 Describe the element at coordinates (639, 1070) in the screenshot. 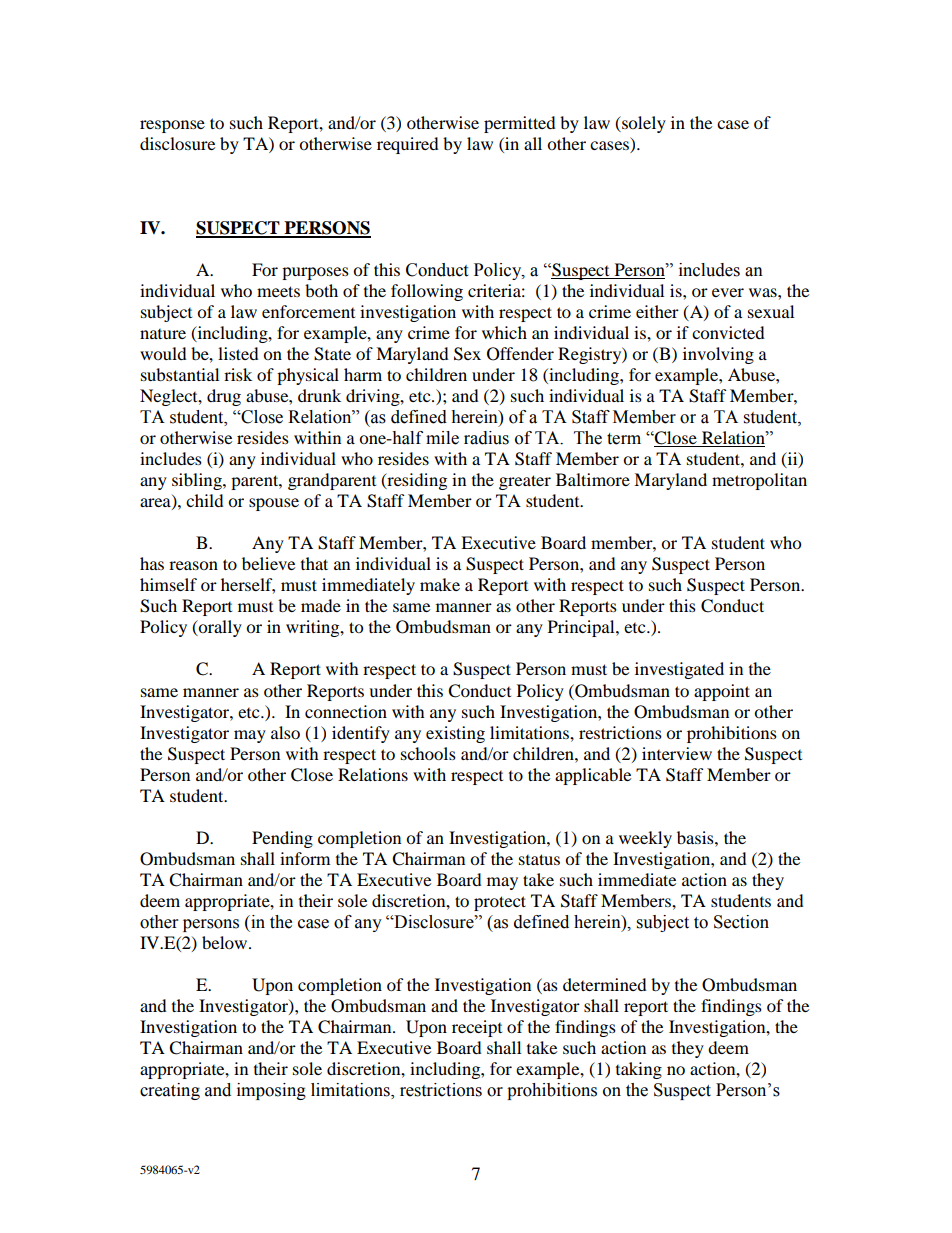

I see `taking` at that location.
